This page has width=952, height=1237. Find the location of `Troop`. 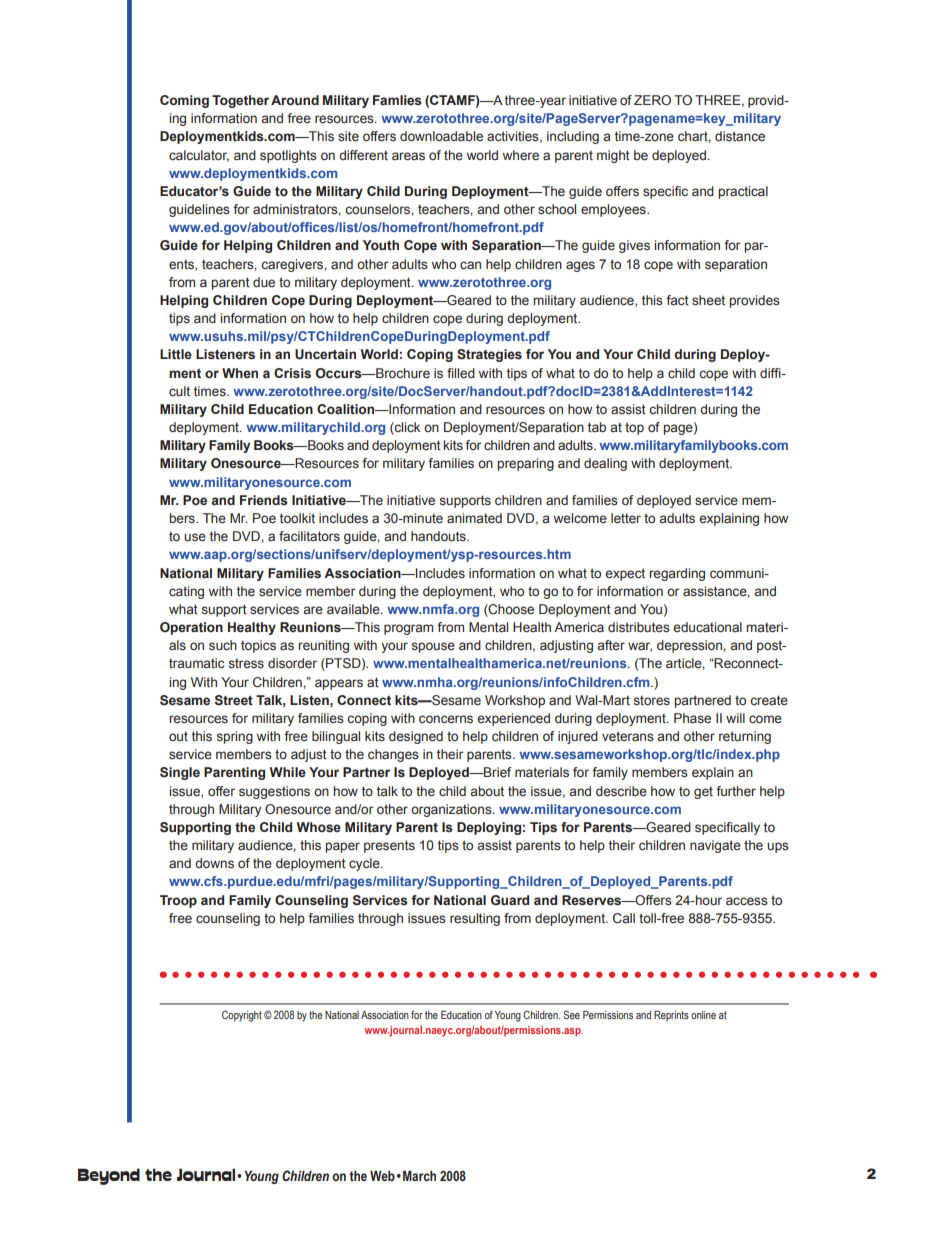

Troop is located at coordinates (178, 901).
